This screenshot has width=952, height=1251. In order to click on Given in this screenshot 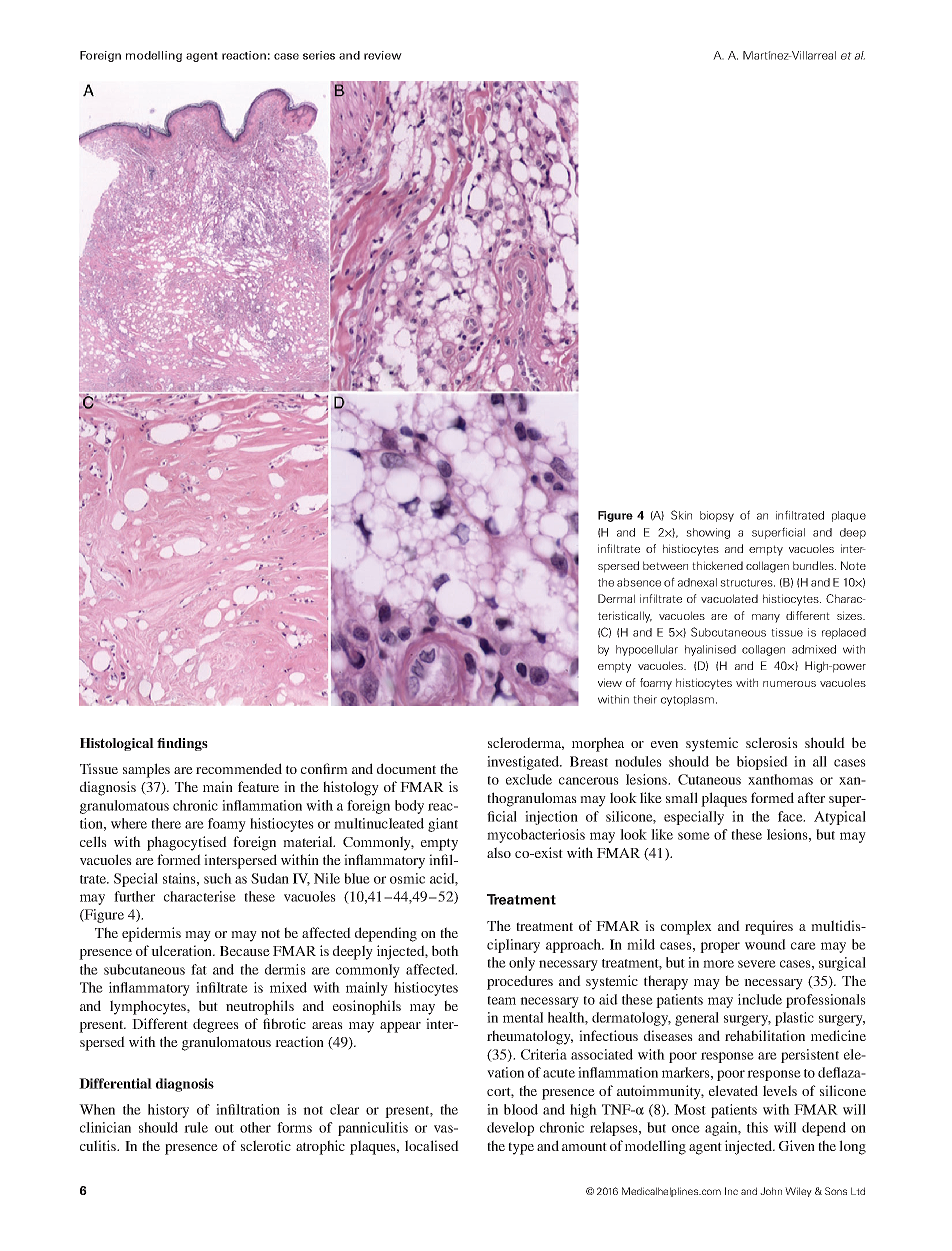, I will do `click(797, 1145)`.
